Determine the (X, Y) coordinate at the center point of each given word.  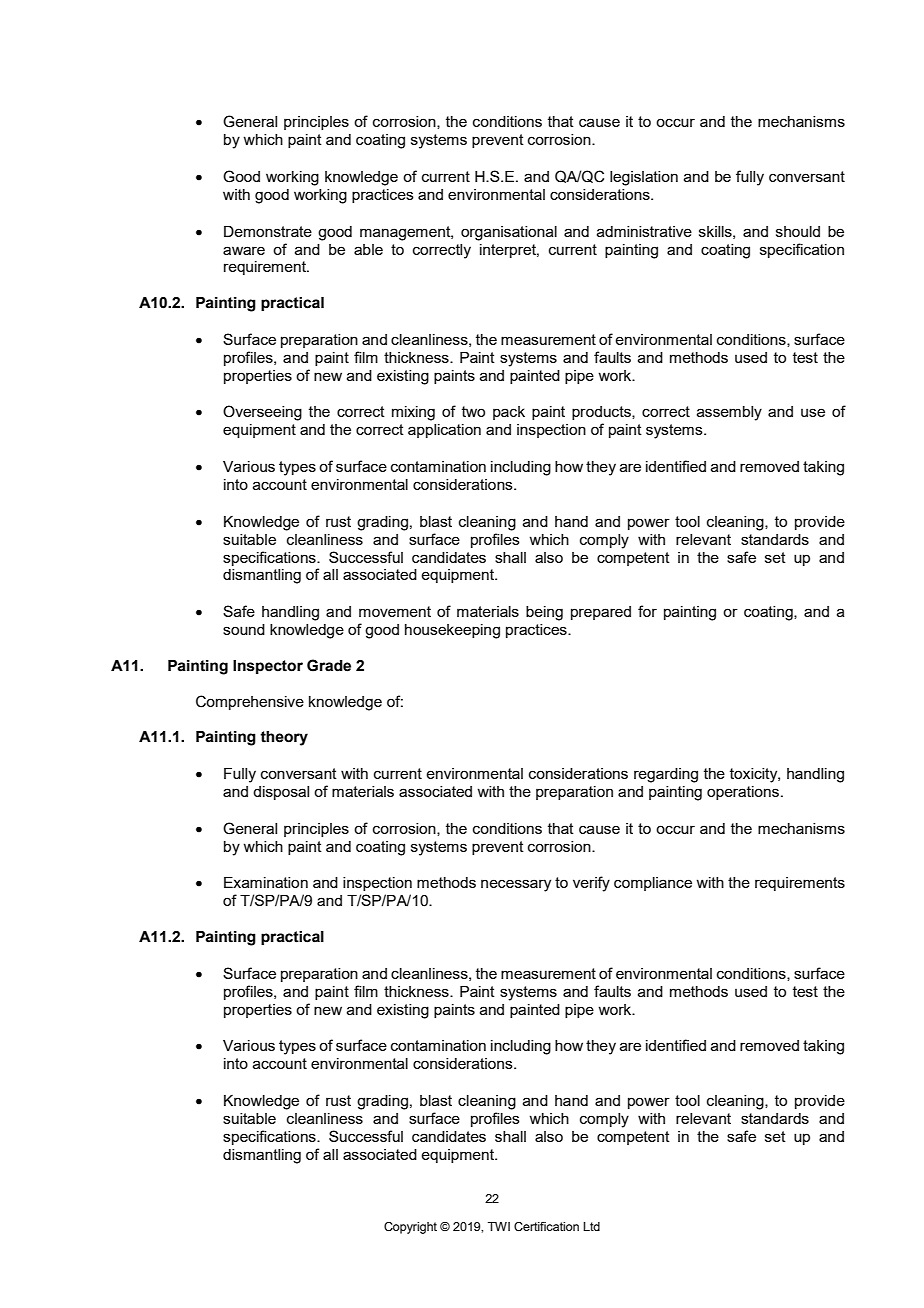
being (544, 613)
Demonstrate (268, 231)
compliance (653, 884)
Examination (266, 882)
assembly (729, 413)
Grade (329, 665)
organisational (509, 233)
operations (743, 793)
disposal (281, 793)
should (798, 231)
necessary (516, 885)
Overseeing (262, 413)
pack (509, 413)
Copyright (410, 1228)
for (647, 611)
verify (591, 884)
